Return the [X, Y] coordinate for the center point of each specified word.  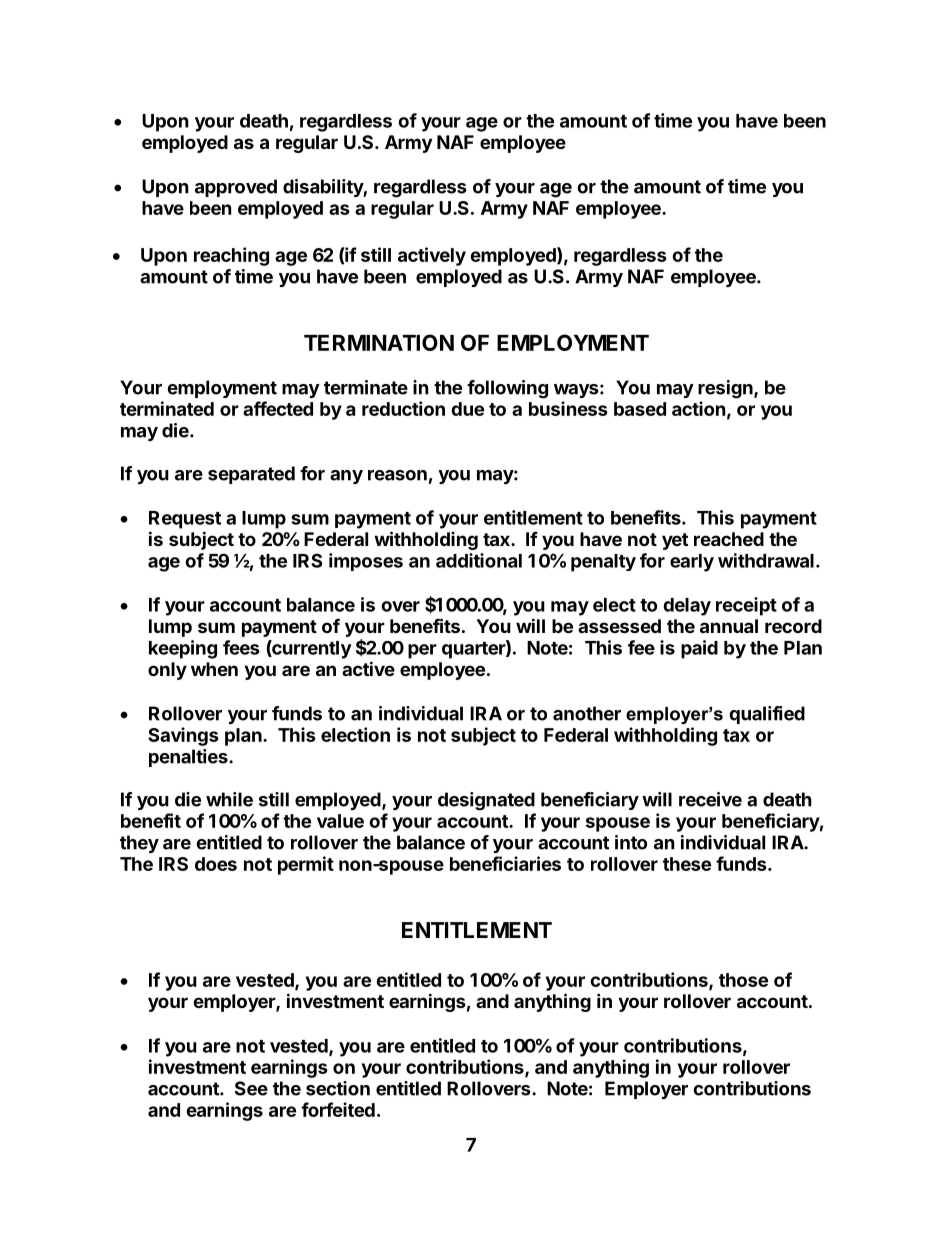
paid [699, 649]
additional [479, 560]
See [251, 1088]
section [338, 1088]
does [216, 864]
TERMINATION [379, 342]
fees [241, 647]
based [640, 409]
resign [726, 389]
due [467, 409]
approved [236, 188]
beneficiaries [505, 863]
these [687, 864]
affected [278, 408]
